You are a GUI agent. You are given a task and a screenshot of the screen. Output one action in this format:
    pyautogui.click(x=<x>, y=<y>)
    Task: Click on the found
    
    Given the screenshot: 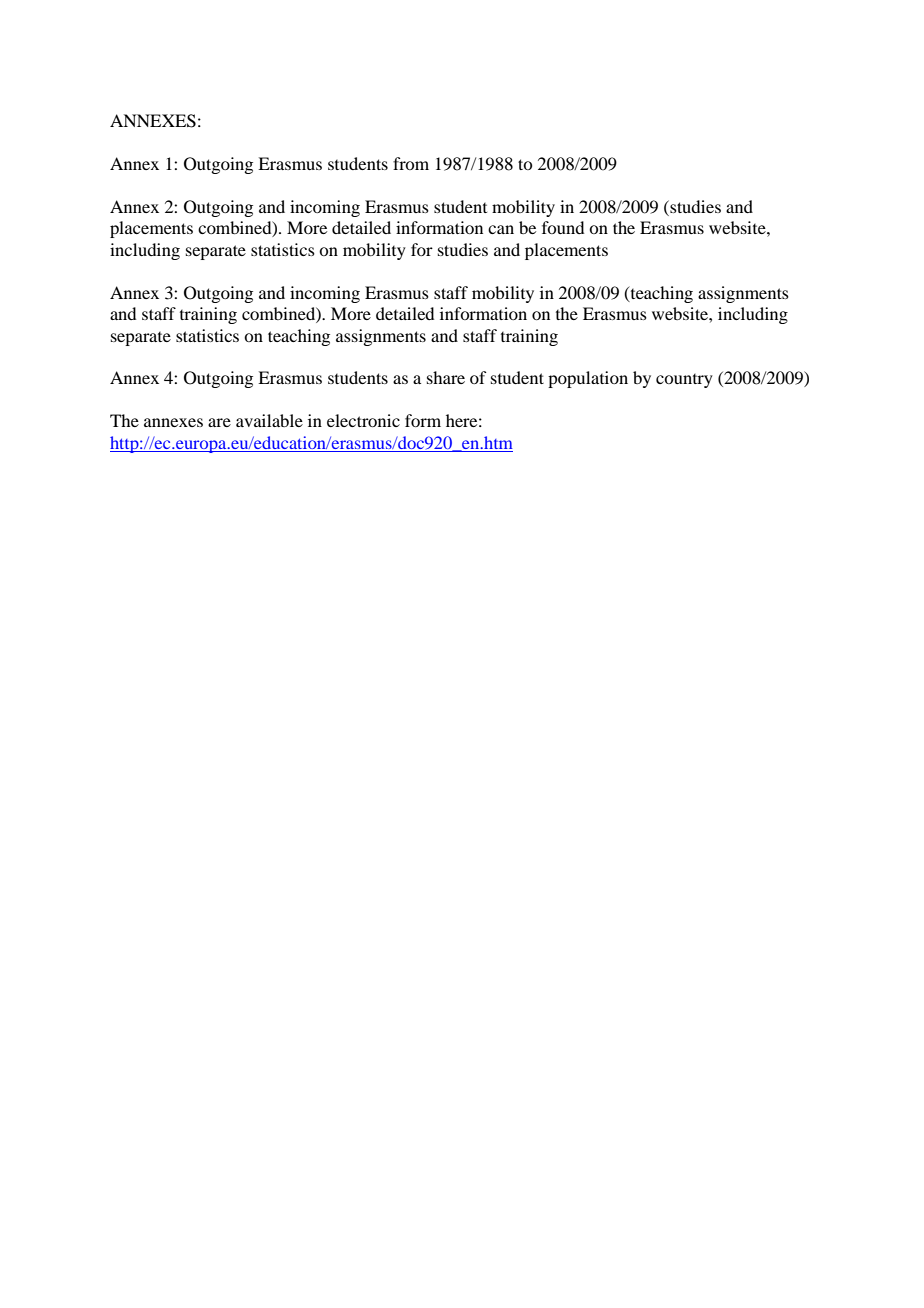 What is the action you would take?
    pyautogui.click(x=563, y=227)
